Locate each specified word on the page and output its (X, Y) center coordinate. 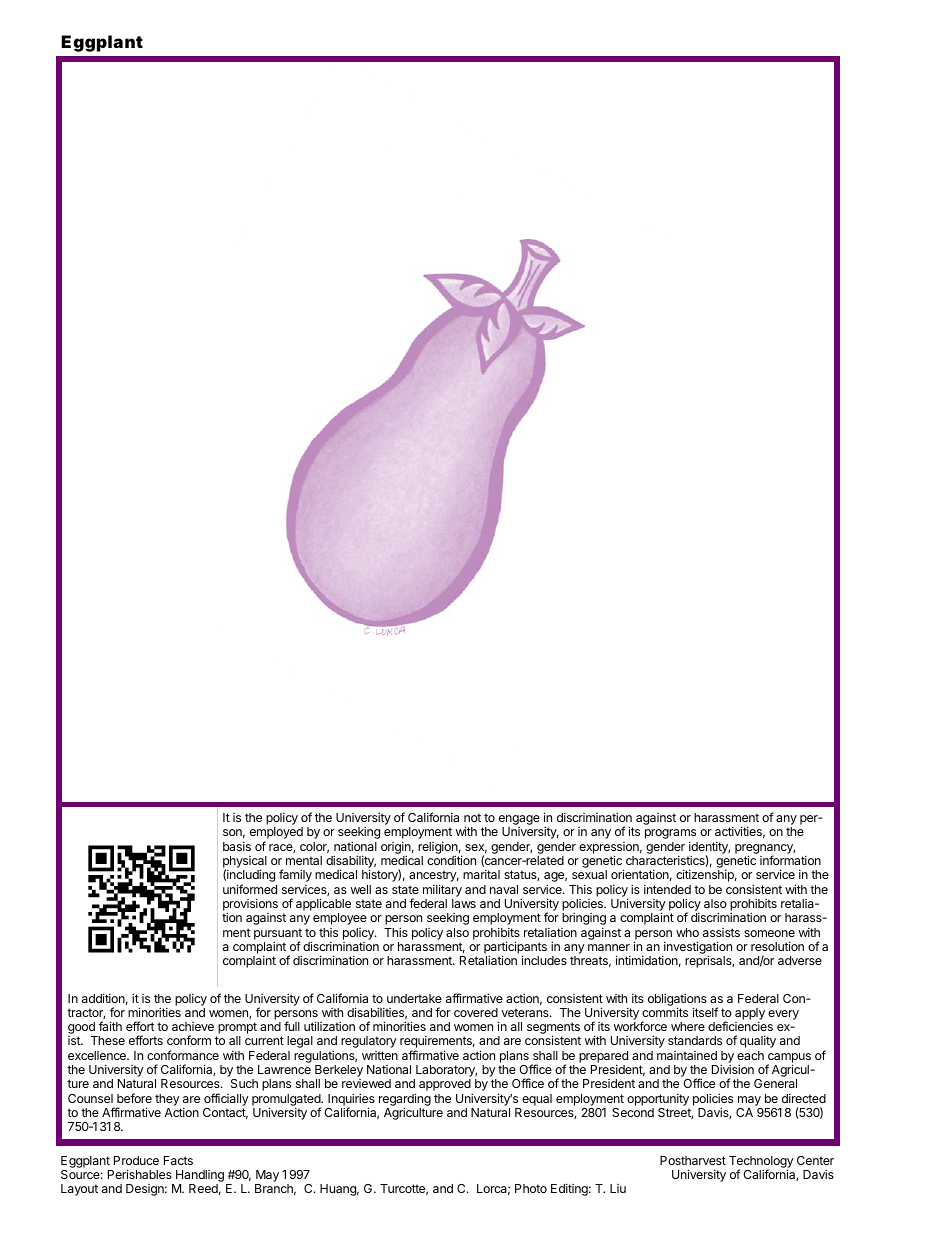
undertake (414, 998)
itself (705, 1012)
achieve (193, 1026)
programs (670, 834)
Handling (200, 1177)
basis (237, 846)
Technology (761, 1163)
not (472, 817)
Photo (531, 1188)
